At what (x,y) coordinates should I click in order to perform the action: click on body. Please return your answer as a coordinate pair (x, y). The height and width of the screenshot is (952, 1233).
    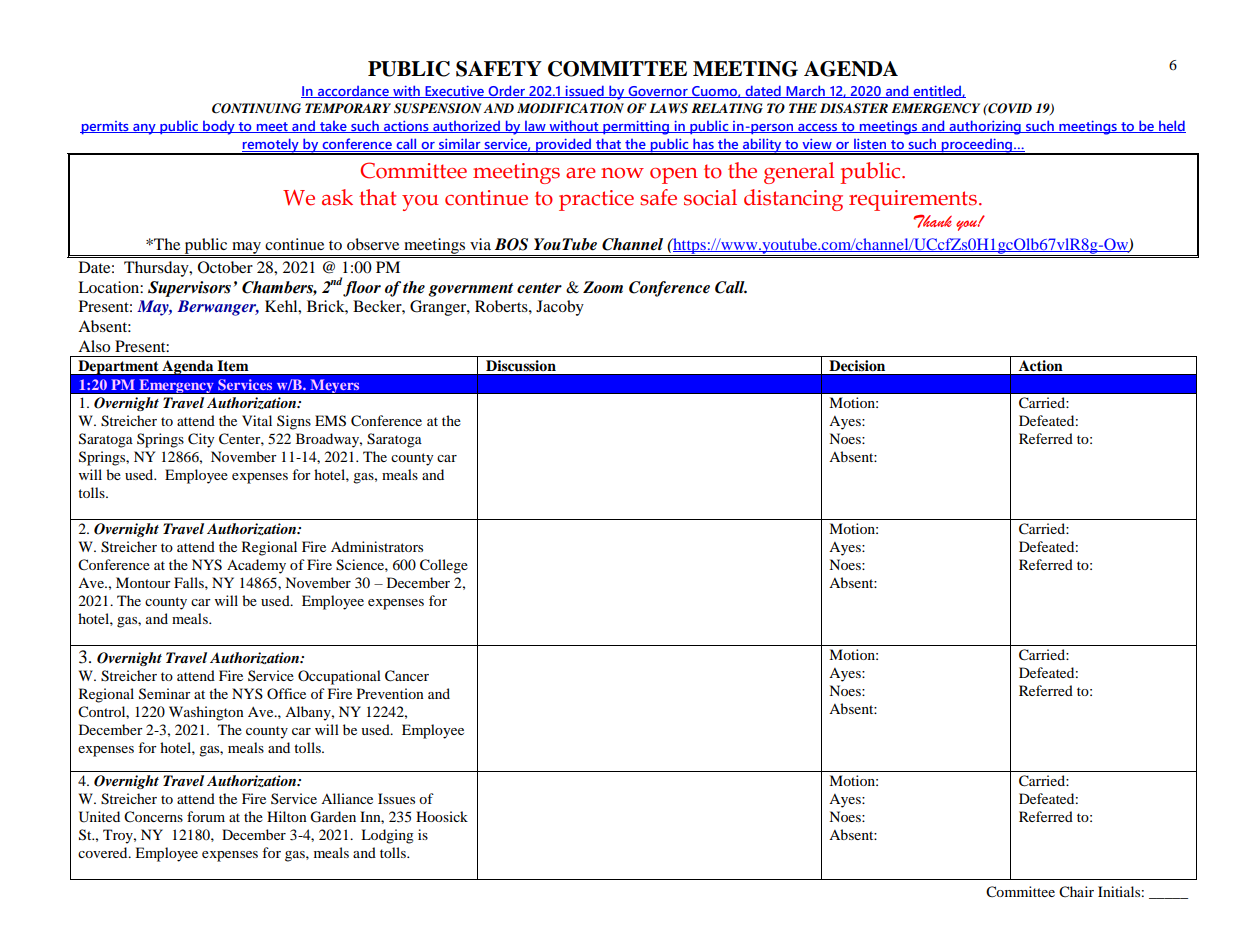
    Looking at the image, I should click on (219, 127).
